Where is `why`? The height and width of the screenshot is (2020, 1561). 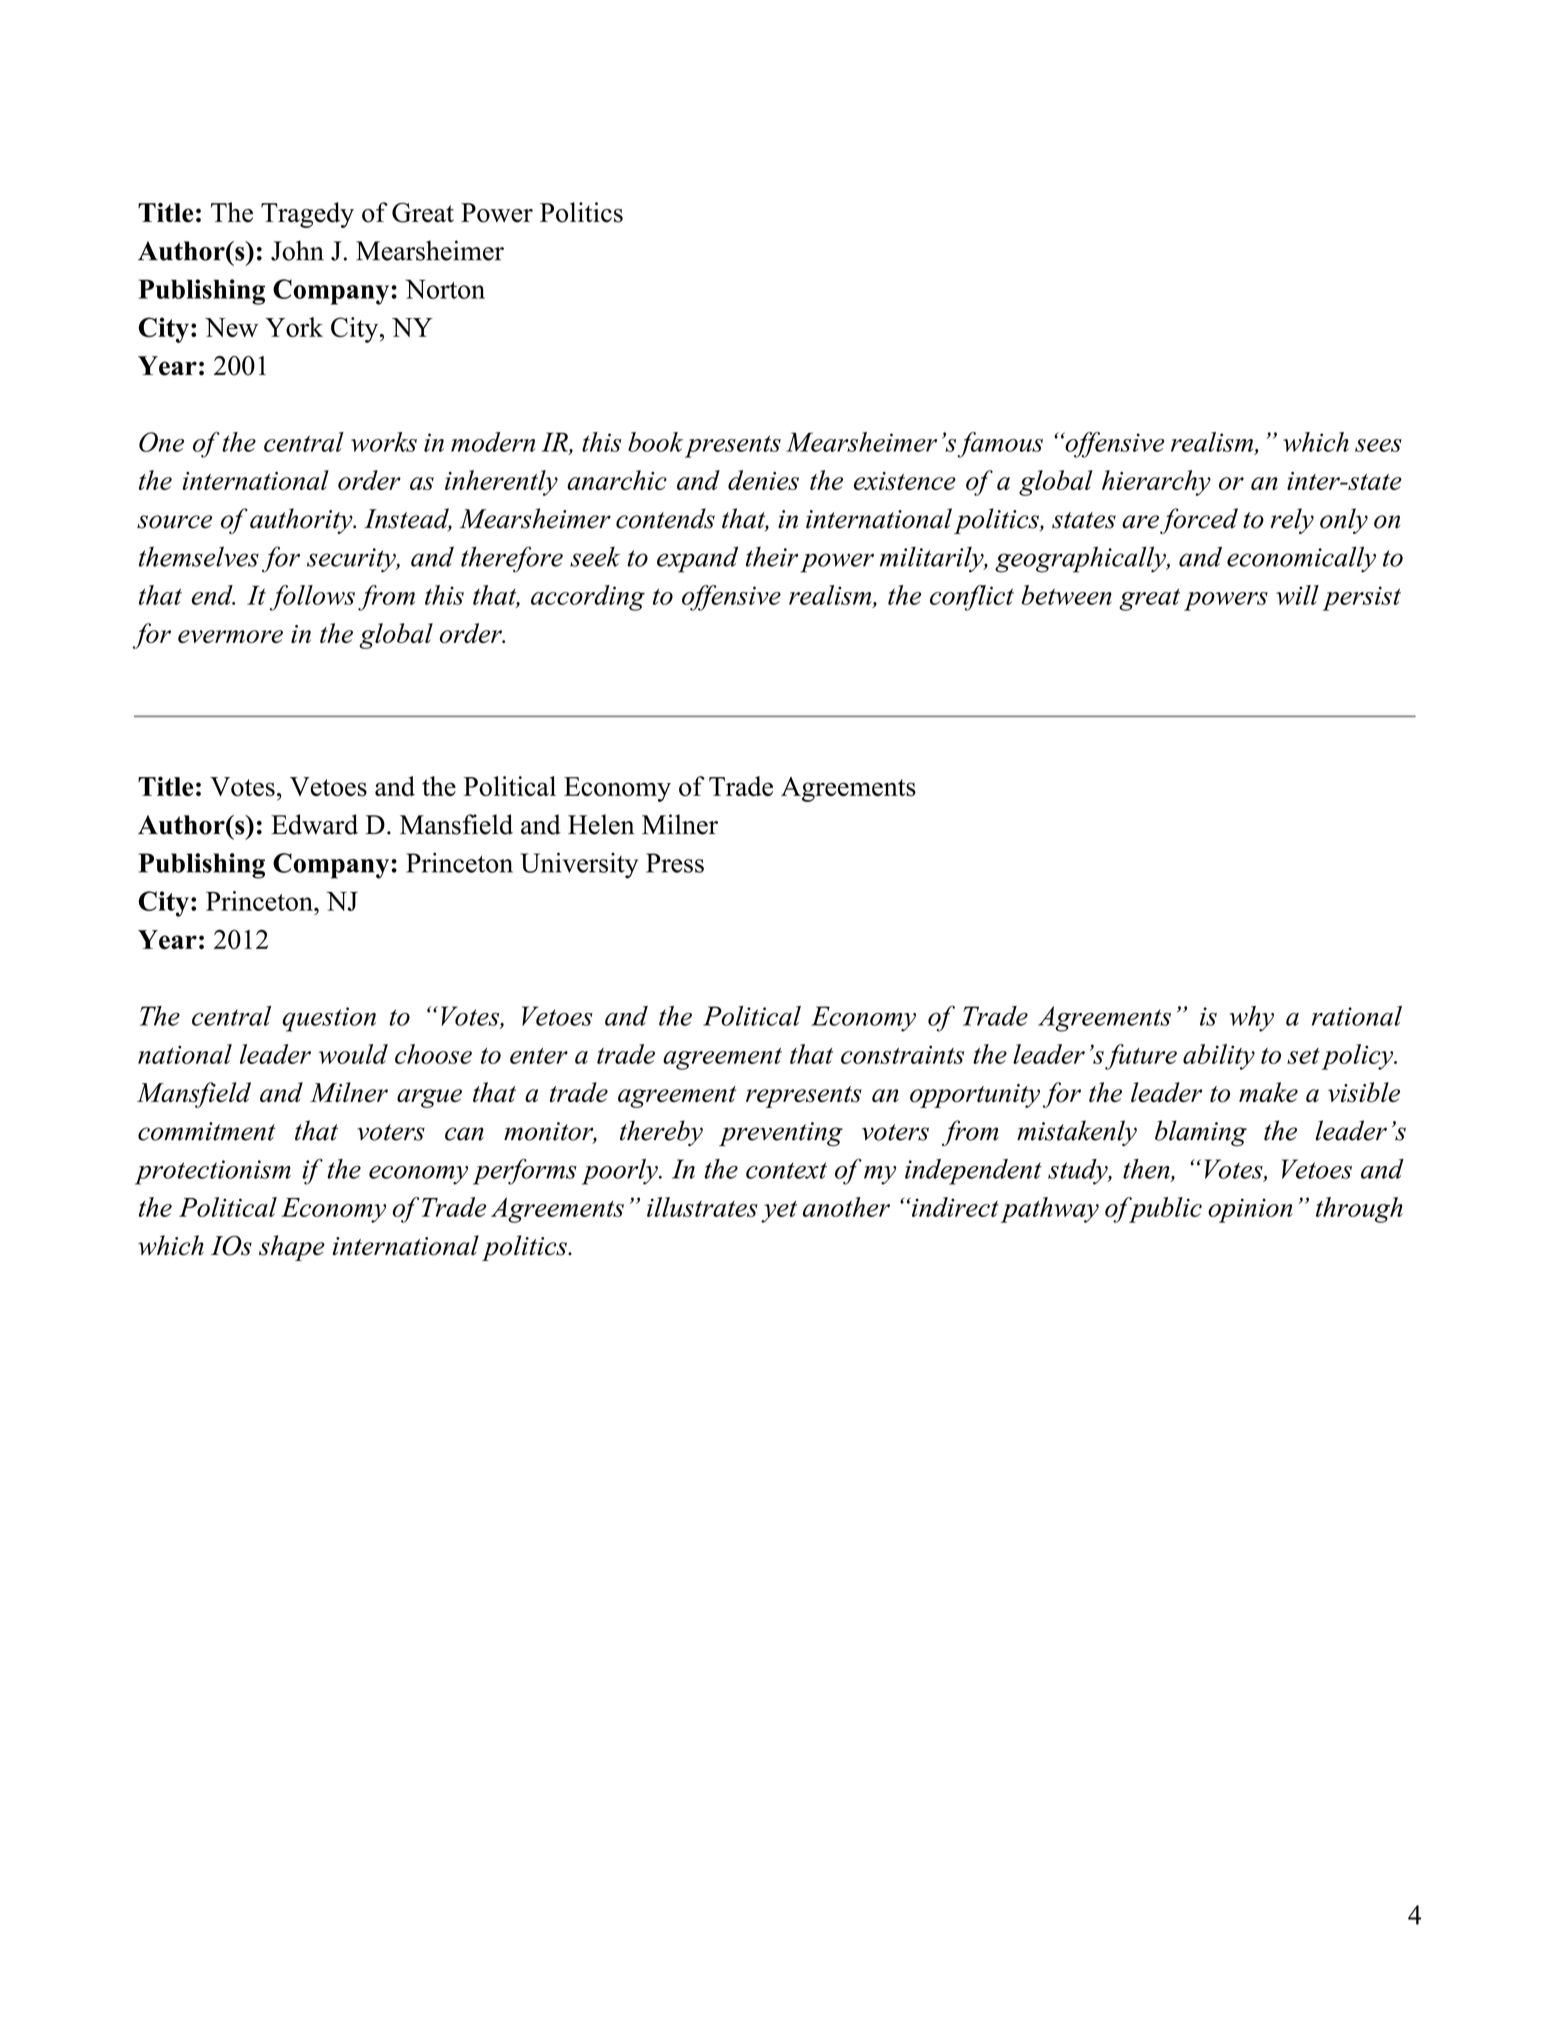
why is located at coordinates (1251, 1019).
